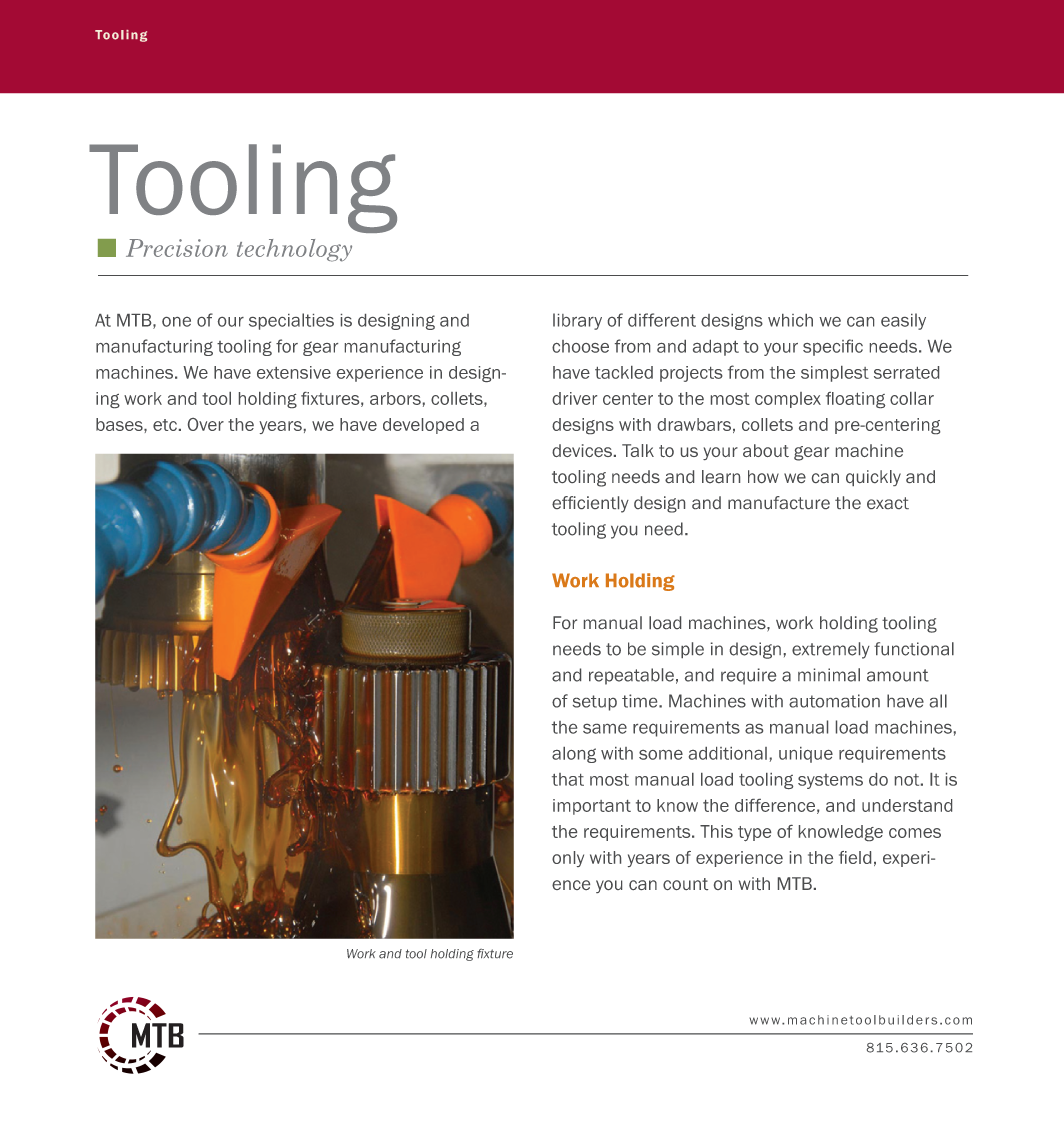  Describe the element at coordinates (590, 504) in the screenshot. I see `efficiently` at that location.
